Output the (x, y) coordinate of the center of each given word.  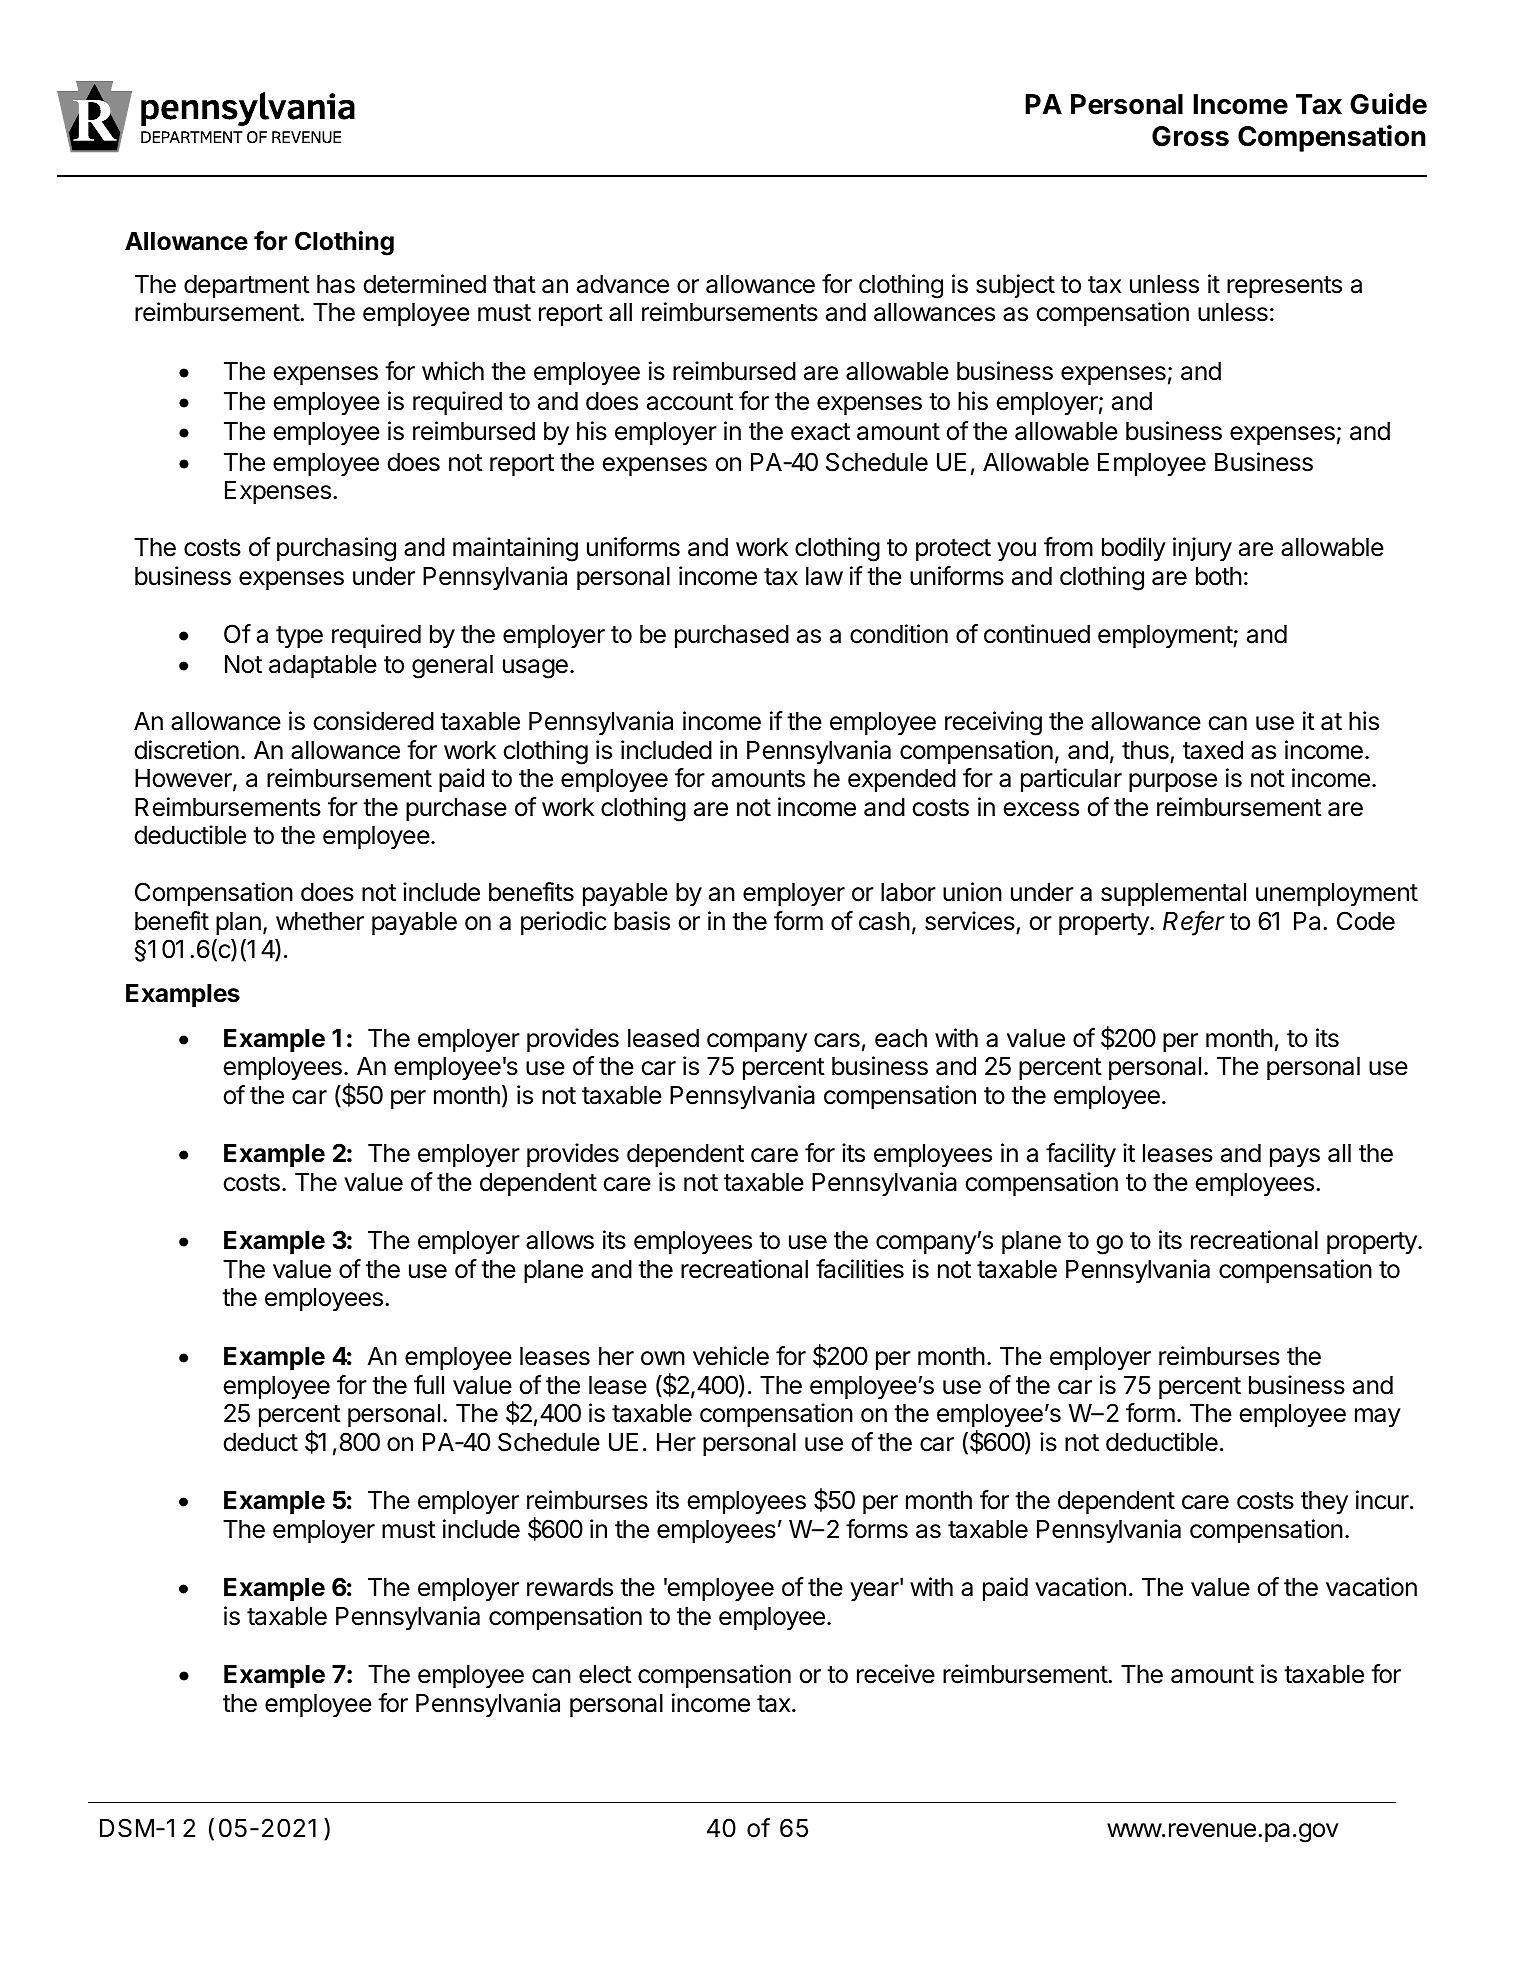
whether (320, 921)
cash (884, 921)
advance (623, 284)
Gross (1190, 136)
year (874, 1591)
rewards (570, 1587)
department (247, 286)
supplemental (1173, 894)
